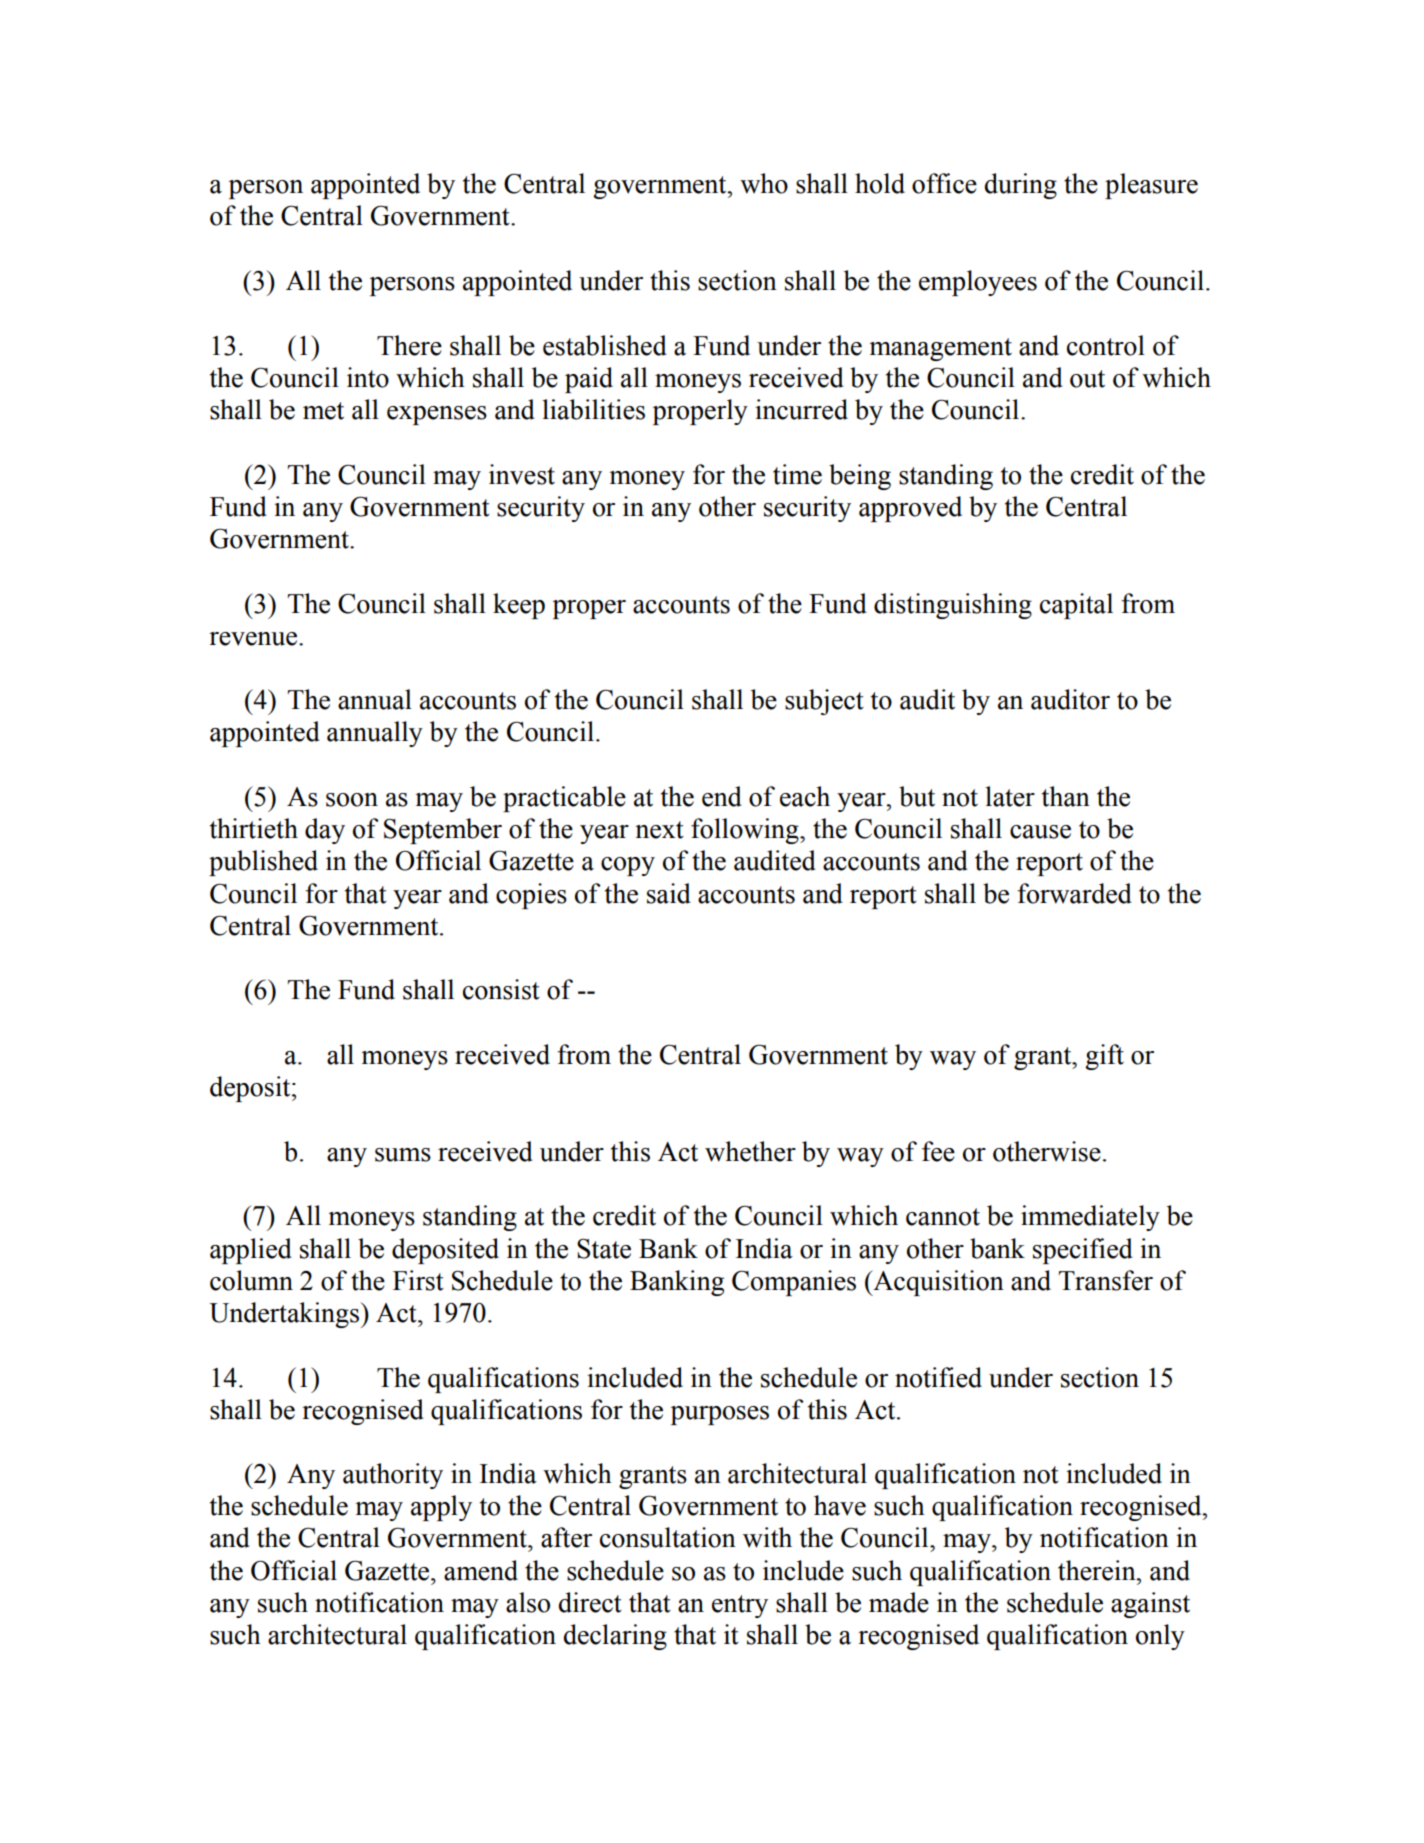 The height and width of the screenshot is (1843, 1424). What do you see at coordinates (669, 893) in the screenshot?
I see `said` at bounding box center [669, 893].
